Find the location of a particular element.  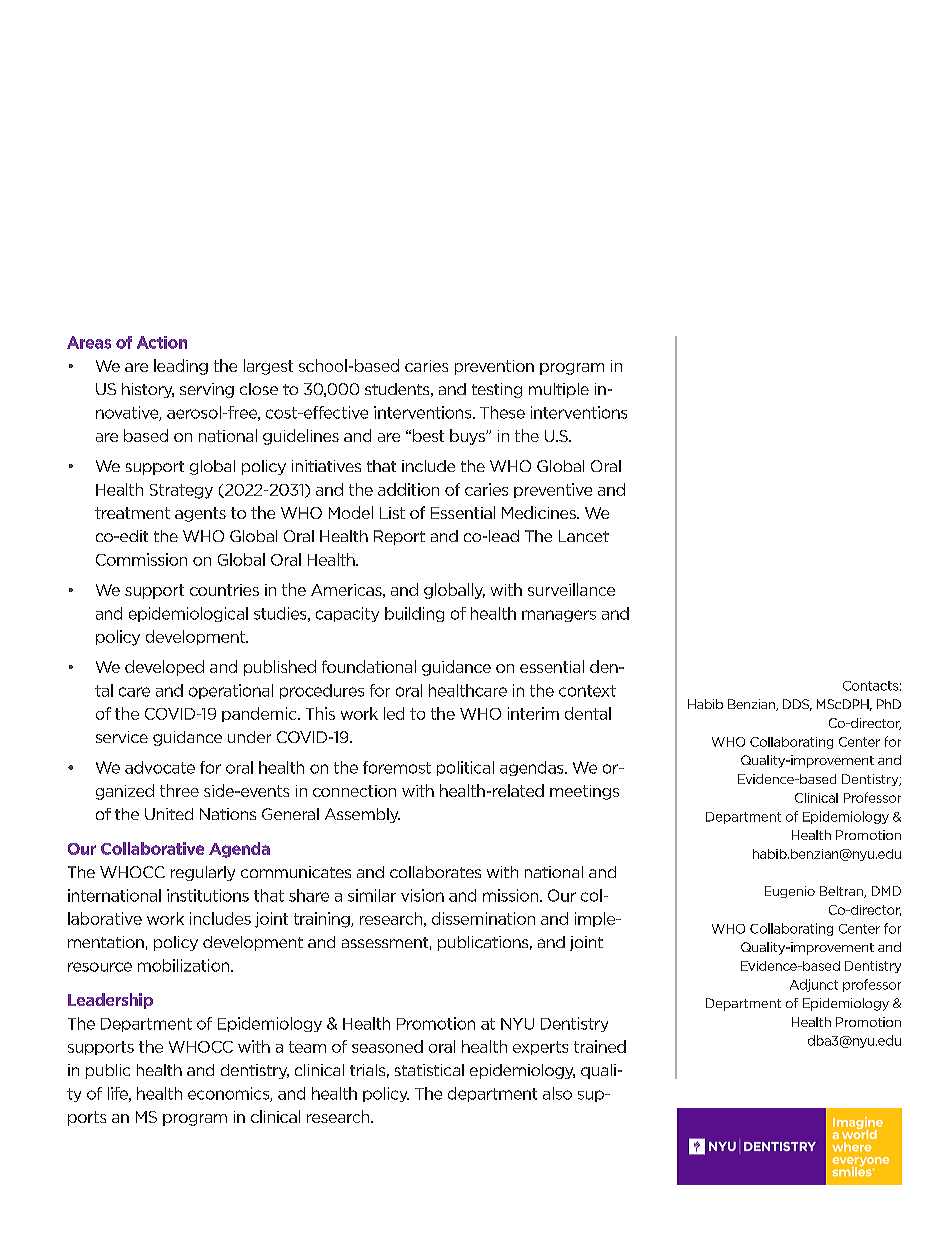

Contacts is located at coordinates (870, 686).
